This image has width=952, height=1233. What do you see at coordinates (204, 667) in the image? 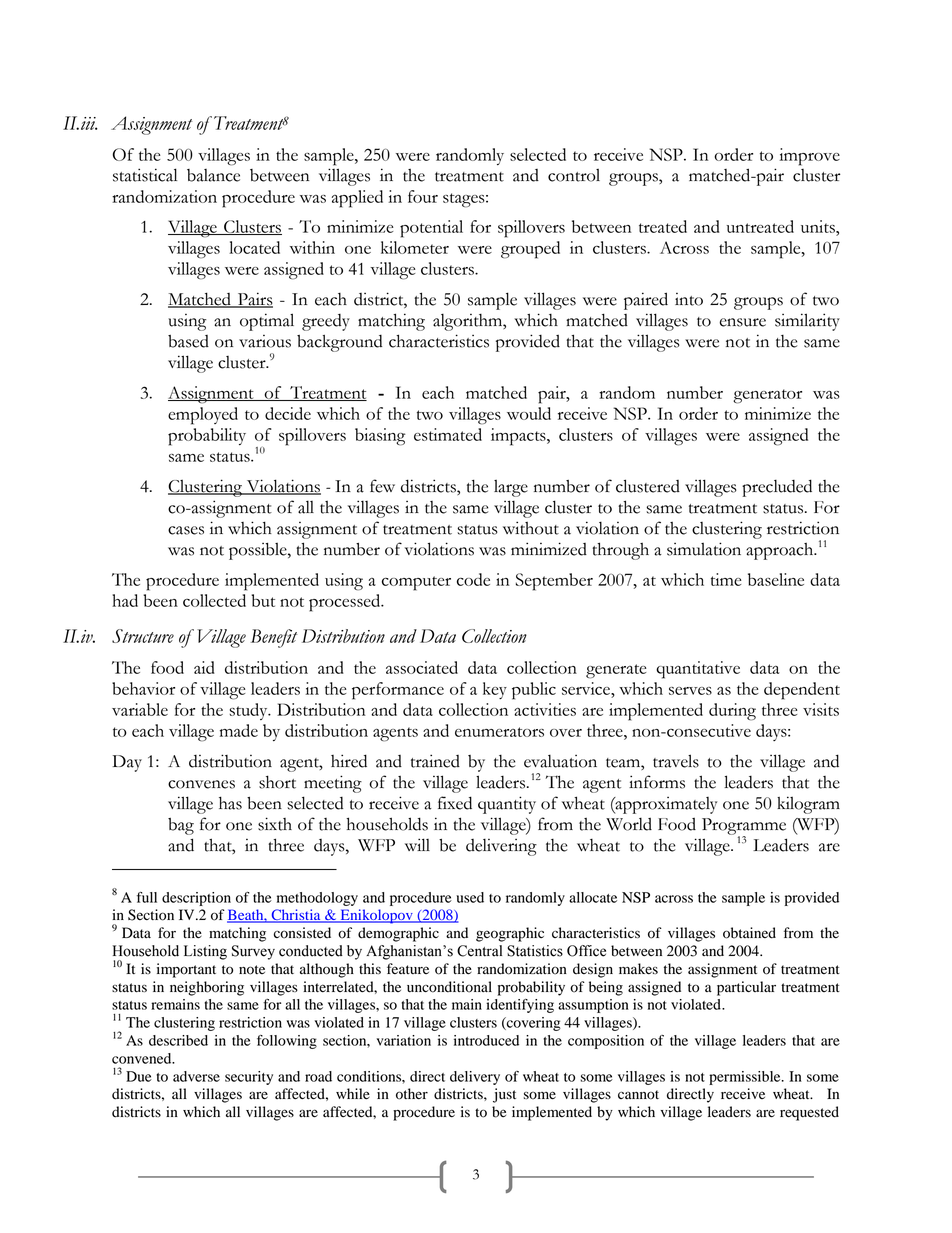
I see `aid` at bounding box center [204, 667].
